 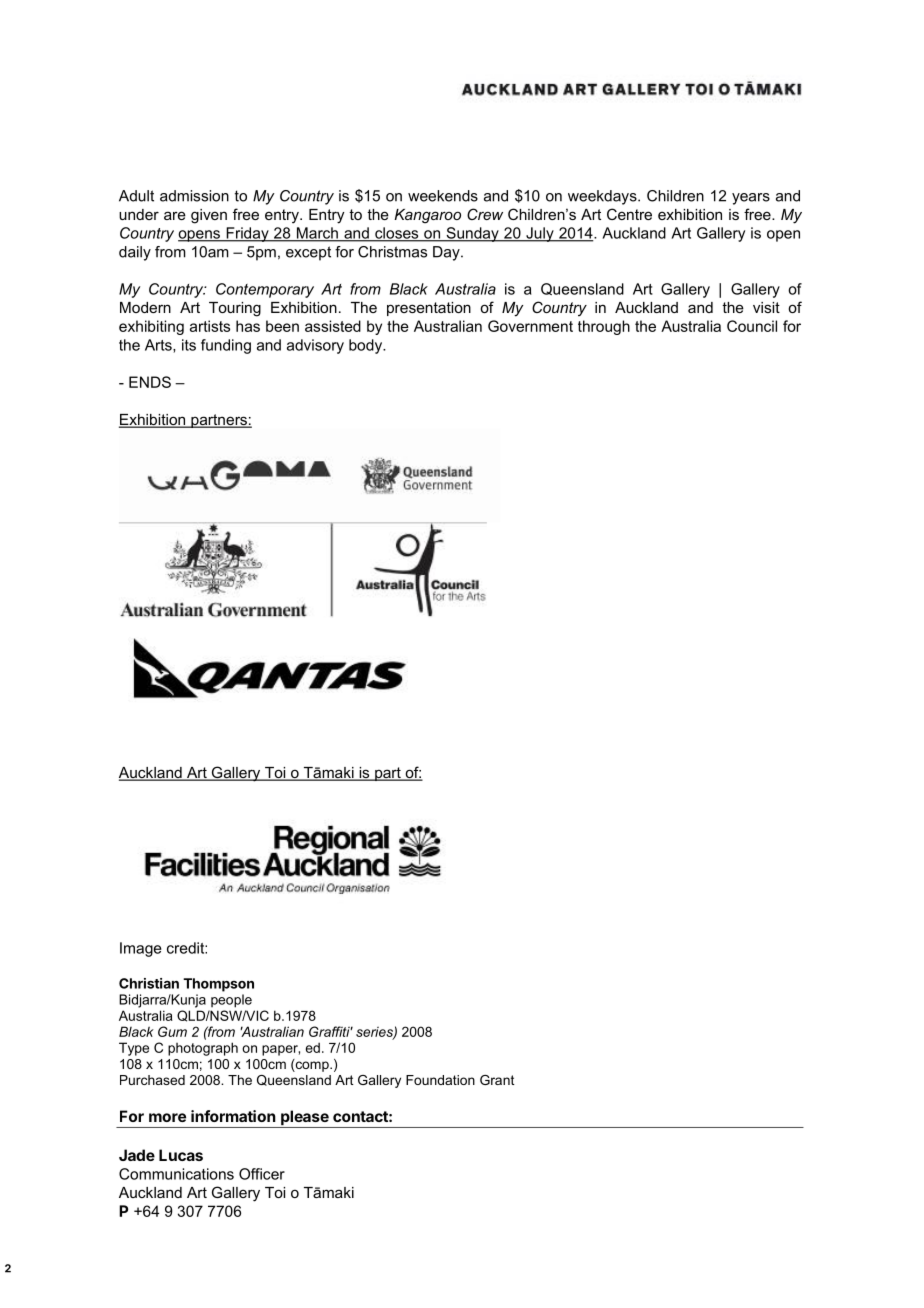 What do you see at coordinates (209, 216) in the screenshot?
I see `given` at bounding box center [209, 216].
